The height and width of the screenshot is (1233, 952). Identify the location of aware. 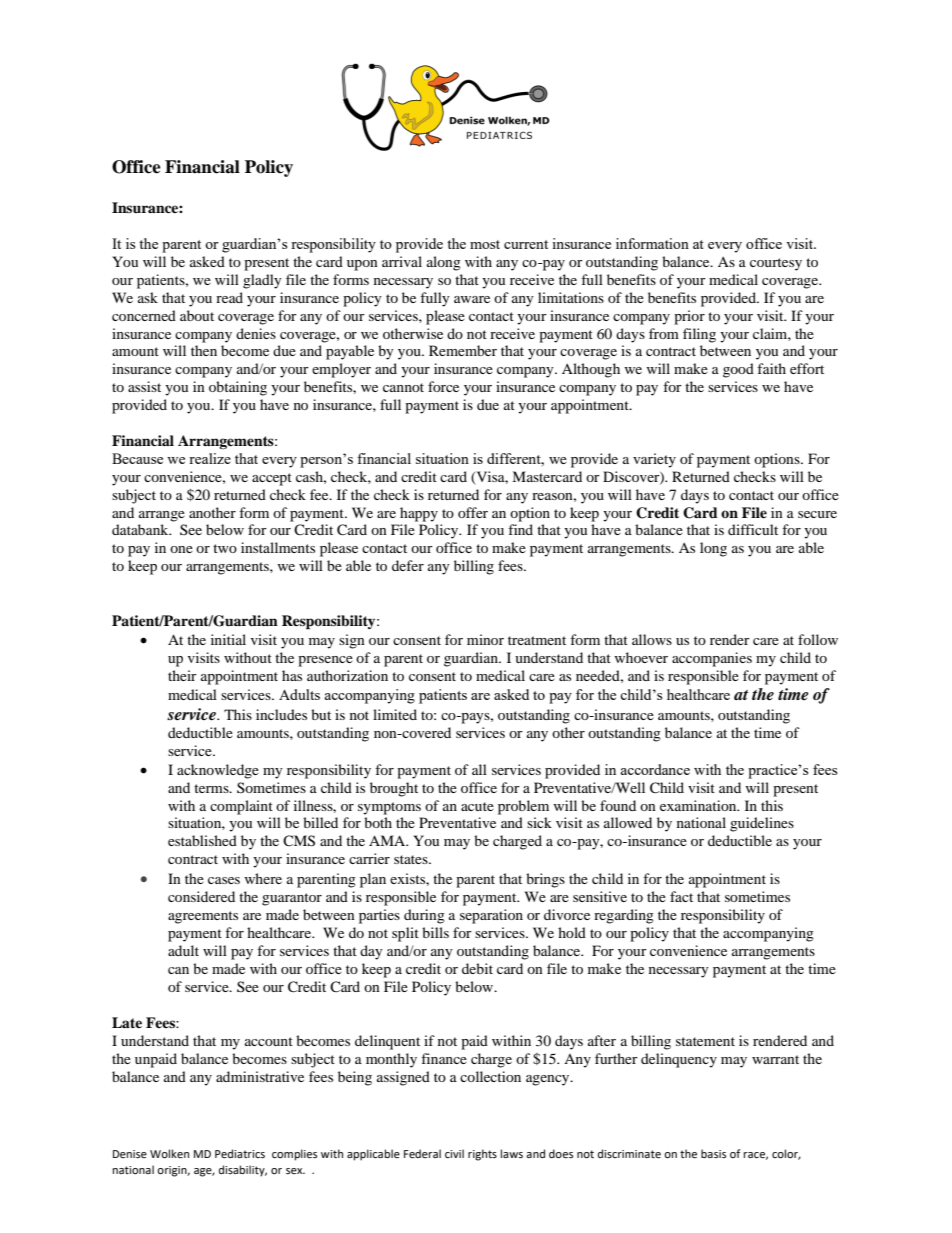
(472, 299).
